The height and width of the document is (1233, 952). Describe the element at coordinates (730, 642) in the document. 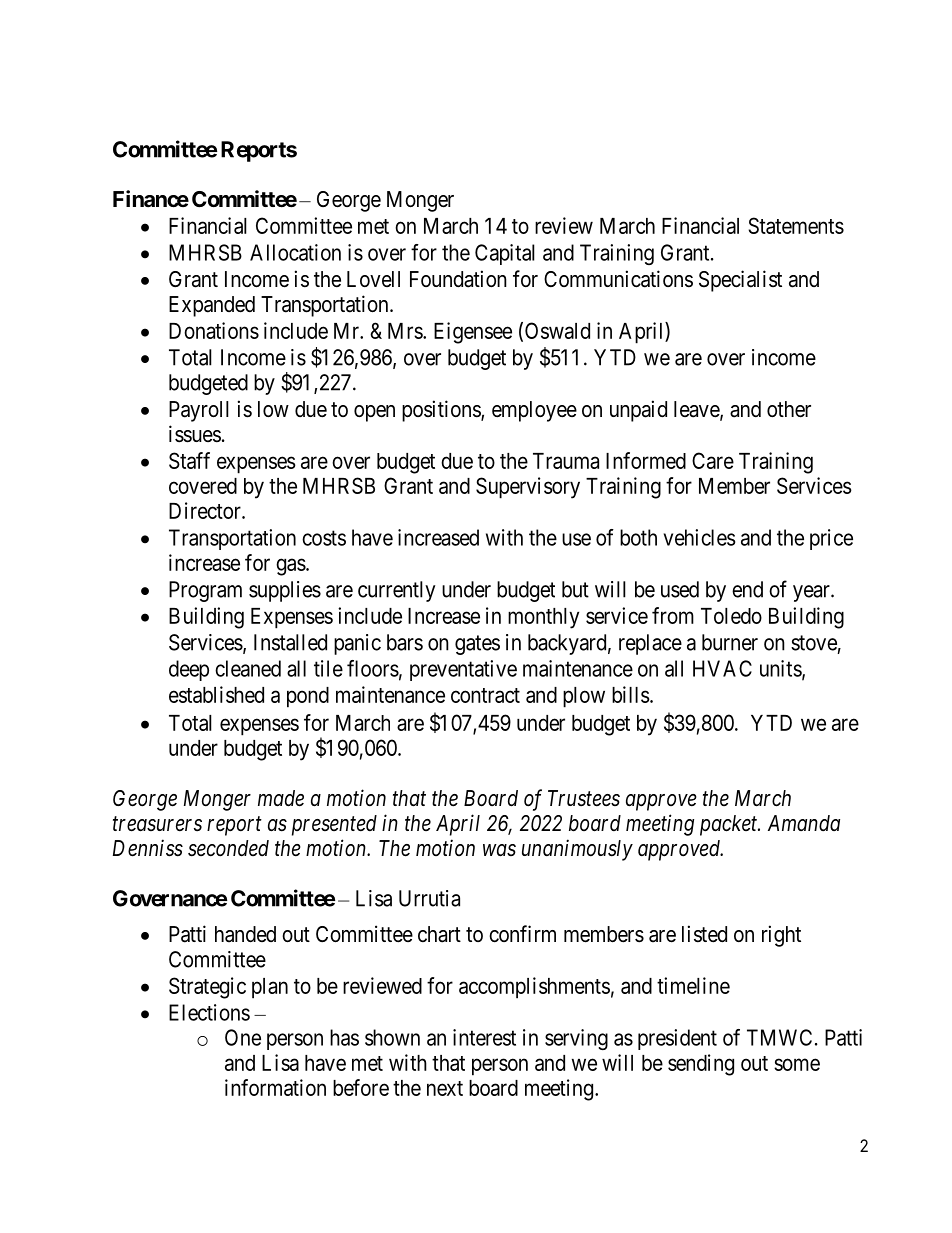

I see `burner` at that location.
